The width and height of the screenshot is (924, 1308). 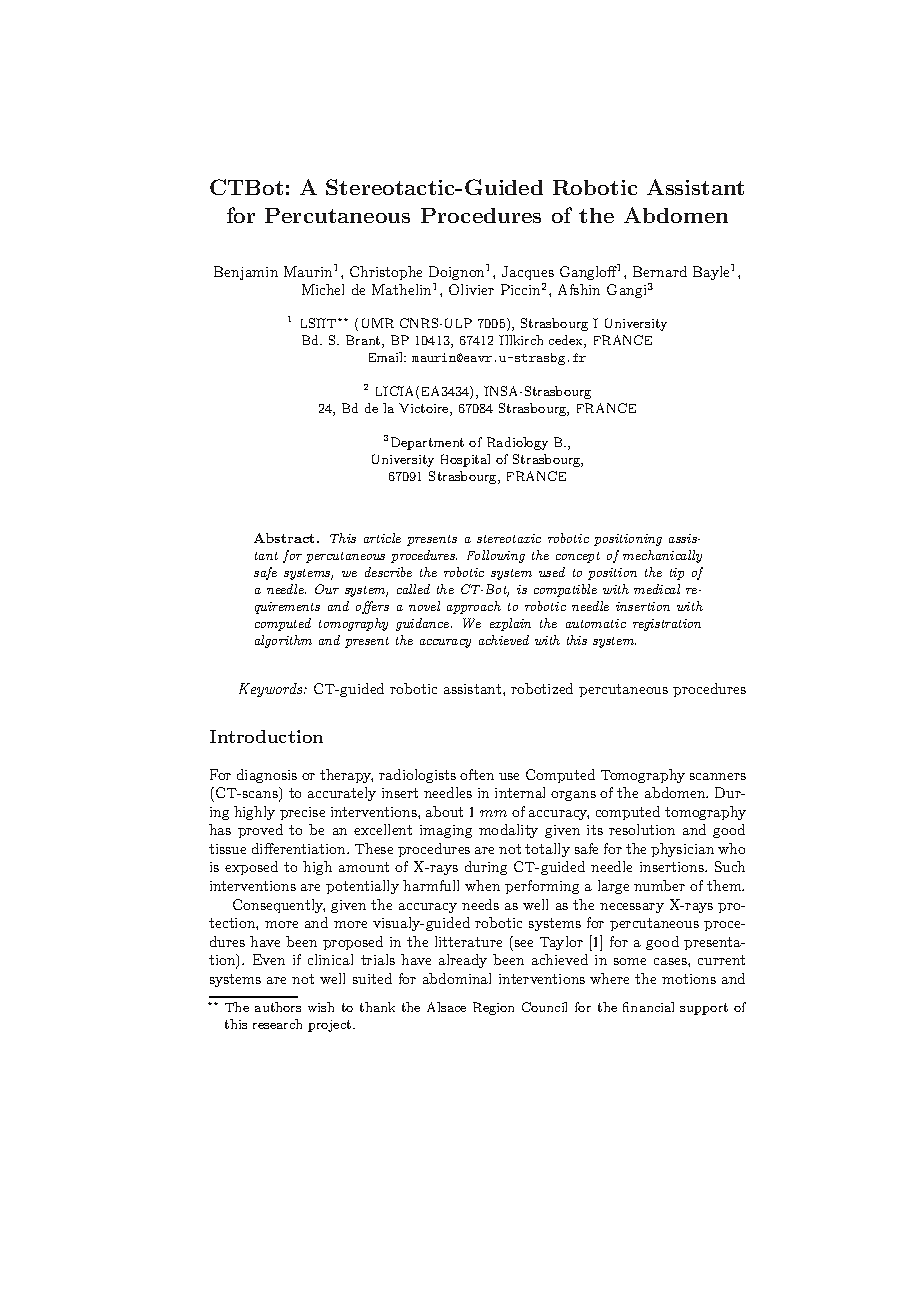 I want to click on Keywords, so click(x=272, y=690).
